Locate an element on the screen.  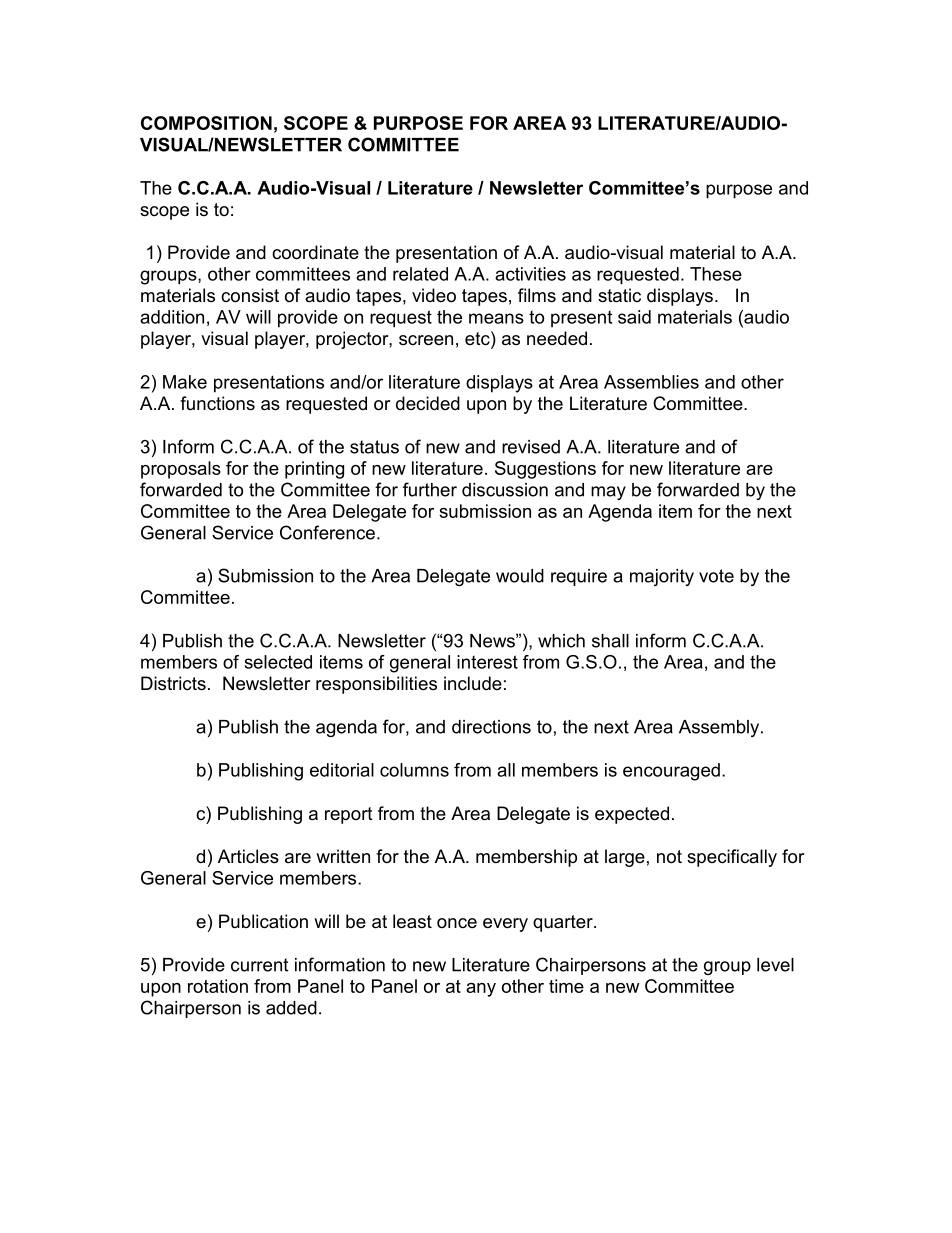
level is located at coordinates (775, 965).
